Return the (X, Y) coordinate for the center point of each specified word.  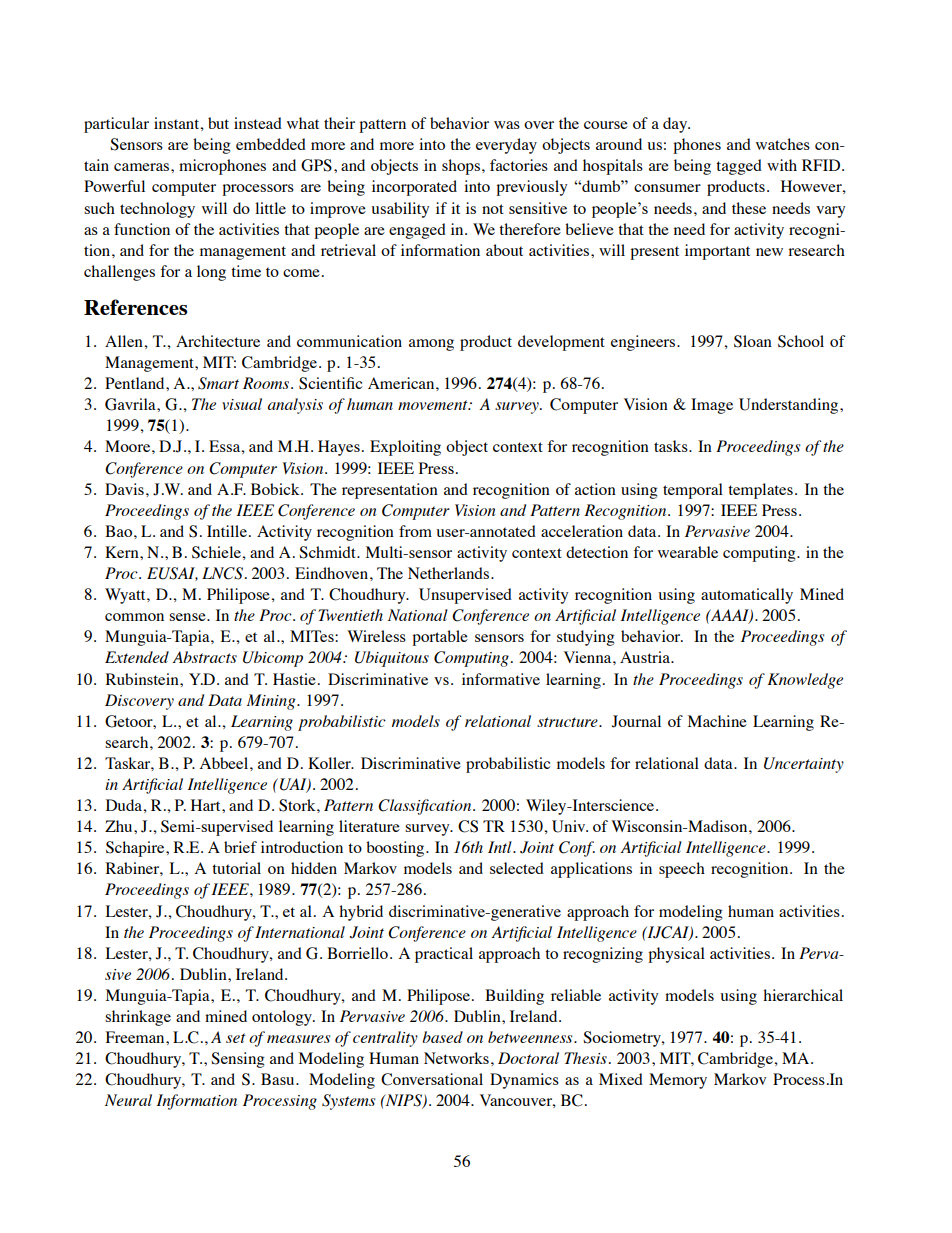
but (218, 123)
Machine (717, 721)
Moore (129, 446)
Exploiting (405, 448)
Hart (207, 805)
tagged (739, 167)
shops (461, 167)
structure (568, 722)
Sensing (237, 1060)
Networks (456, 1058)
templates (760, 491)
